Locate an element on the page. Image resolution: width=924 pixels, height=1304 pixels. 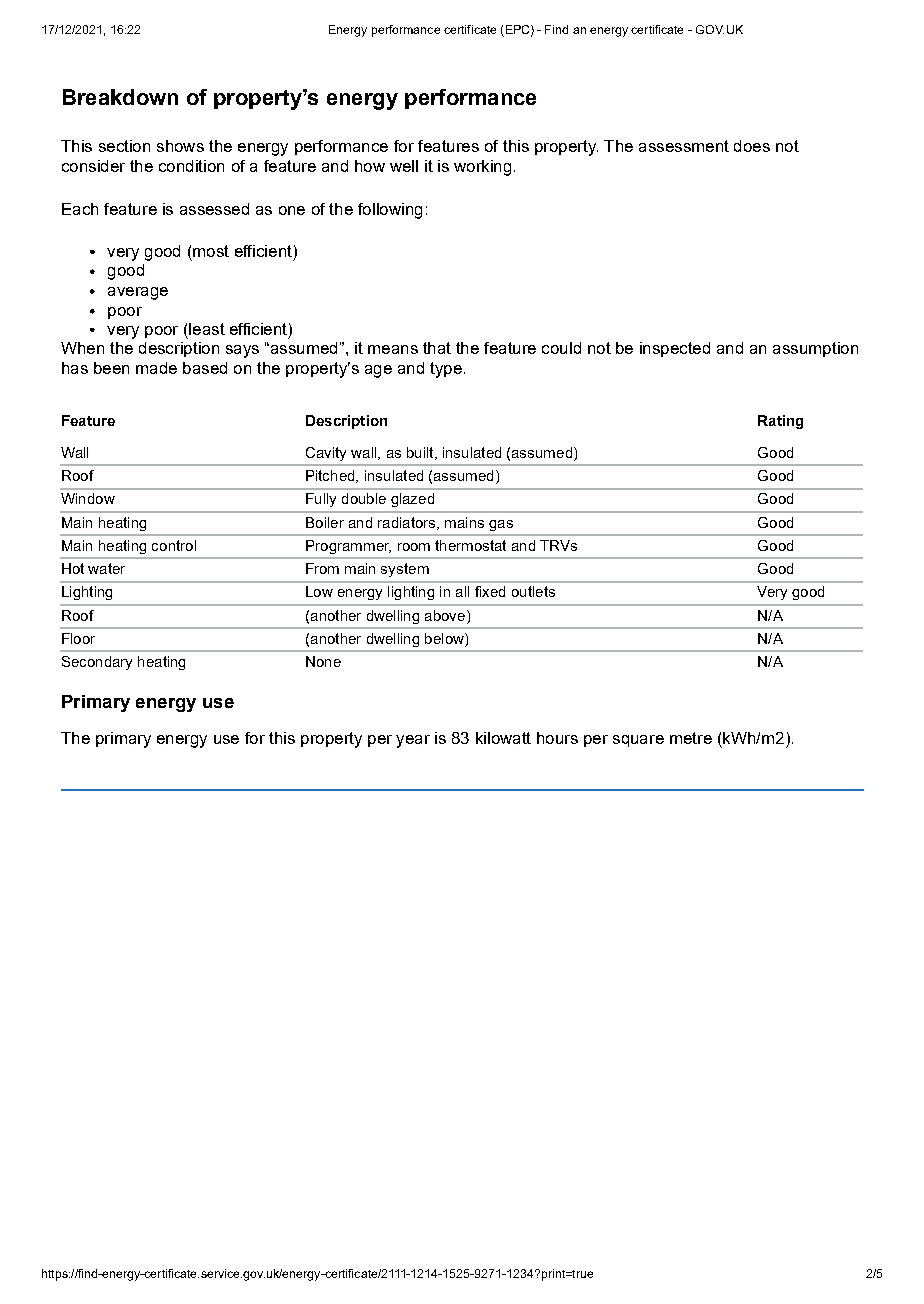
built is located at coordinates (421, 453).
